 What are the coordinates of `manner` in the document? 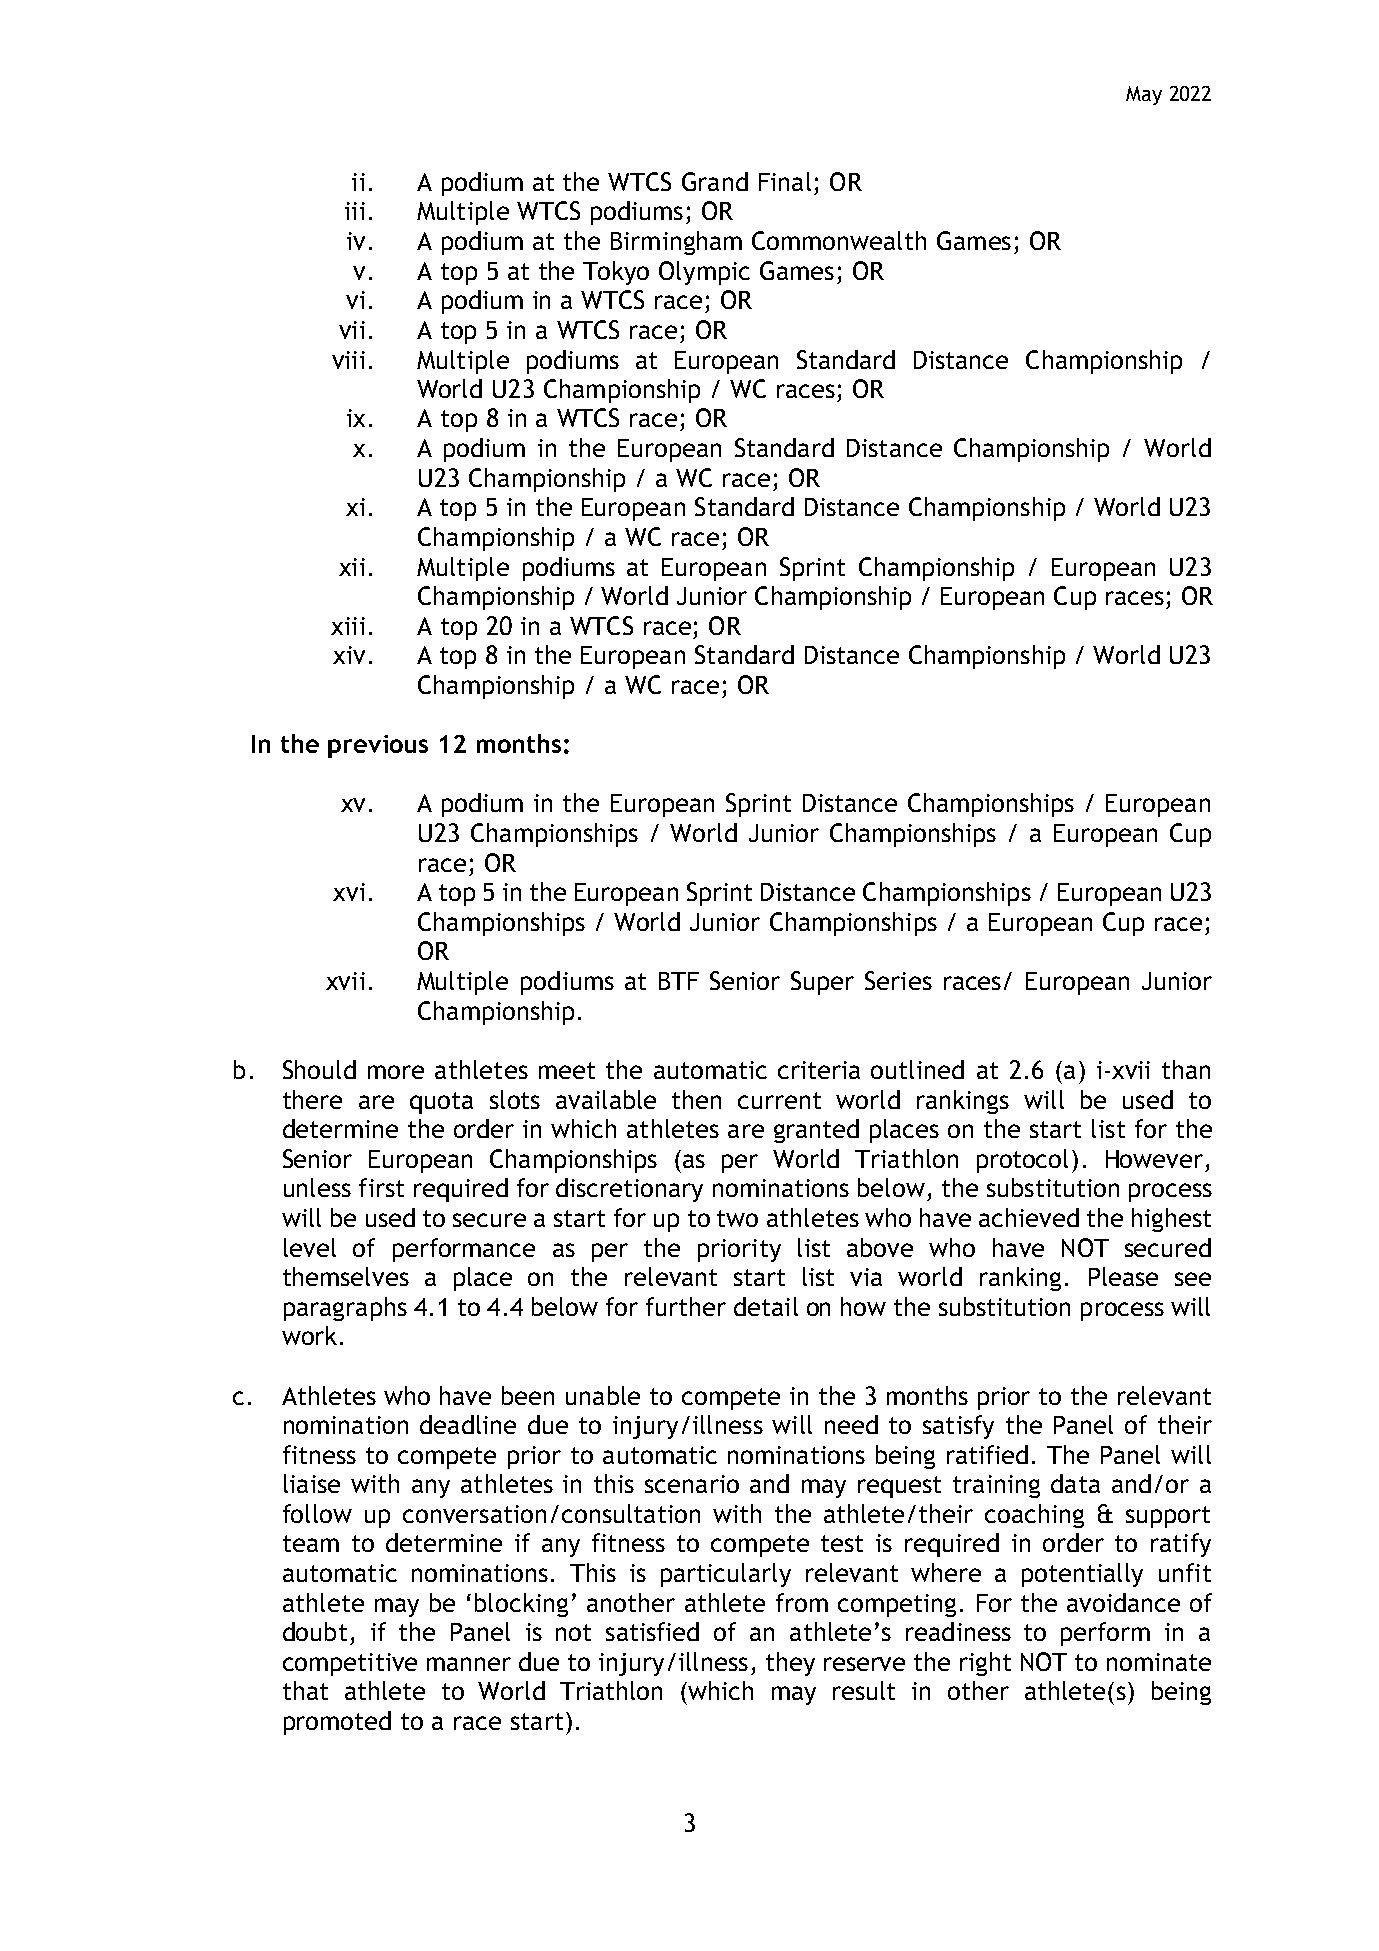 It's located at (469, 1664).
